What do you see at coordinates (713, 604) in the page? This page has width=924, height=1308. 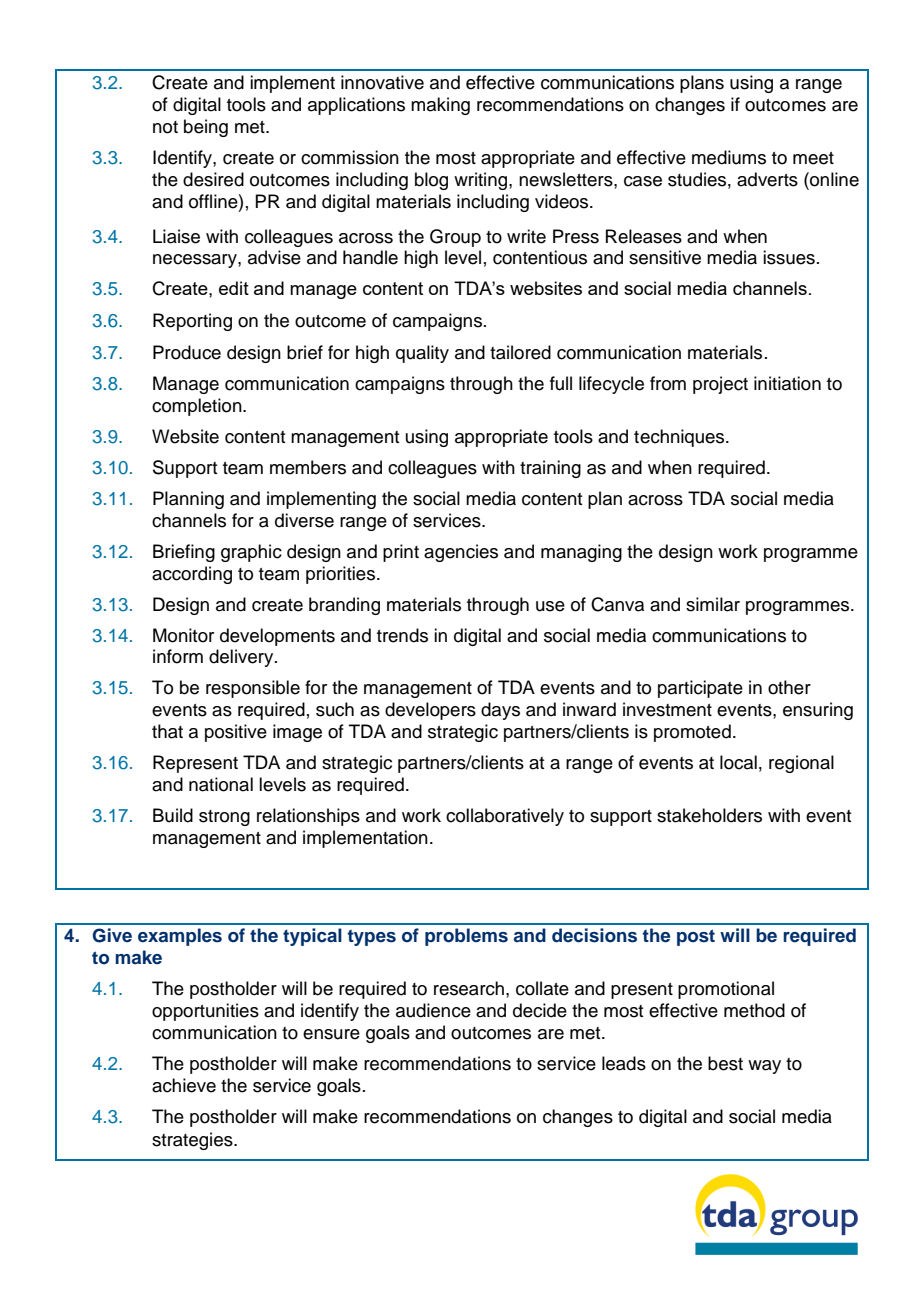 I see `similar` at bounding box center [713, 604].
